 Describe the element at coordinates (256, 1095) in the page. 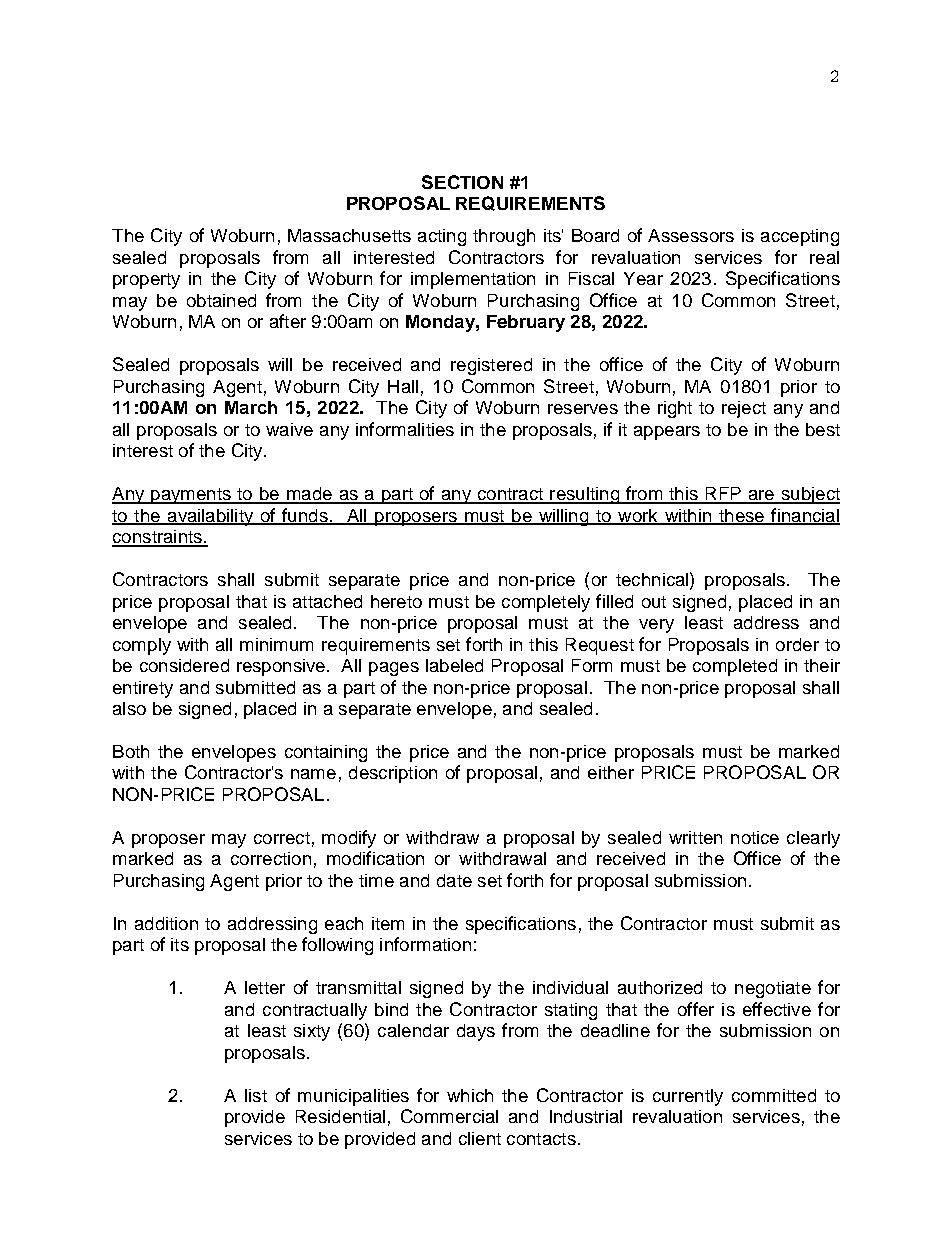

I see `list` at that location.
